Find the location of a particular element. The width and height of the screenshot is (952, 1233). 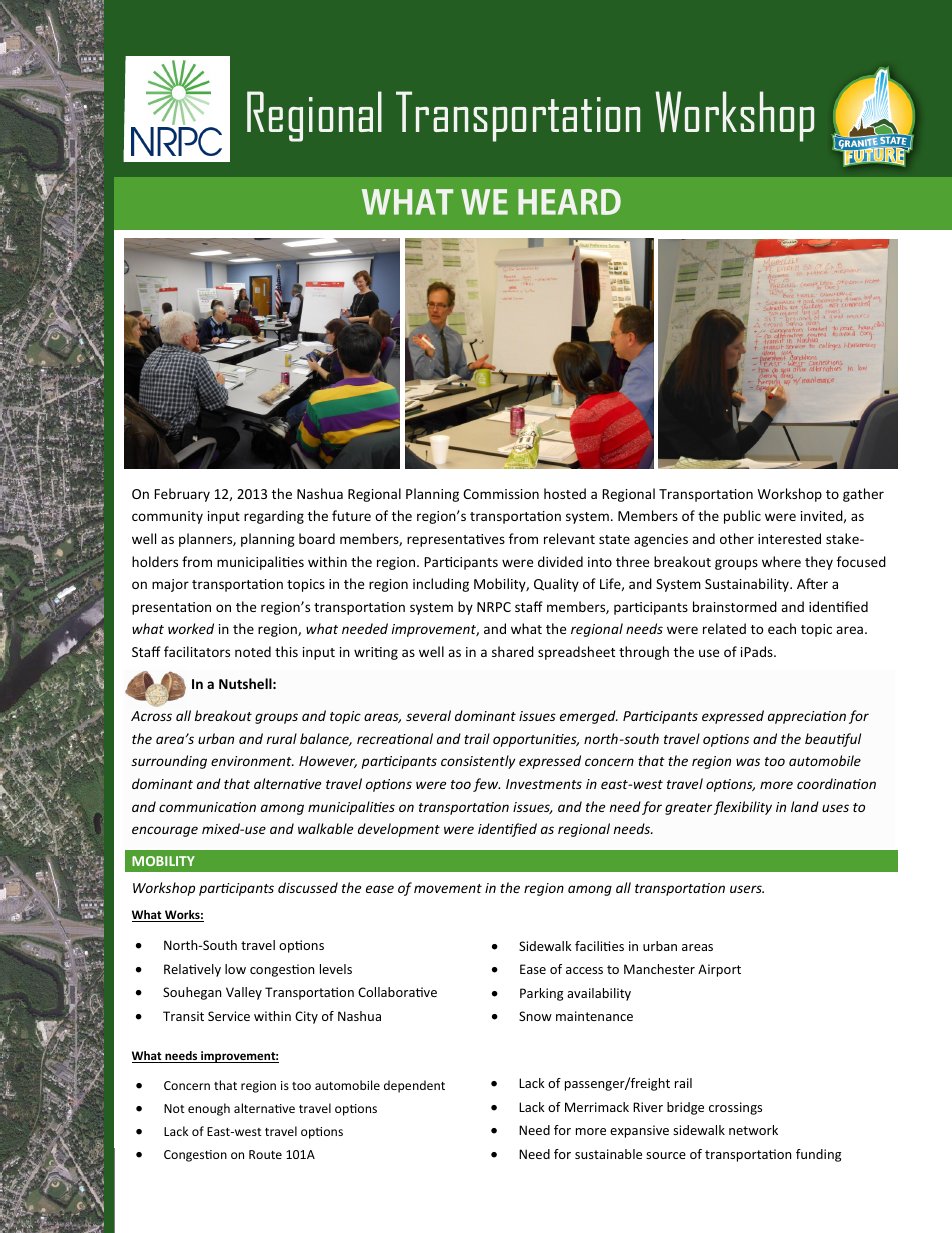

noted is located at coordinates (253, 651).
